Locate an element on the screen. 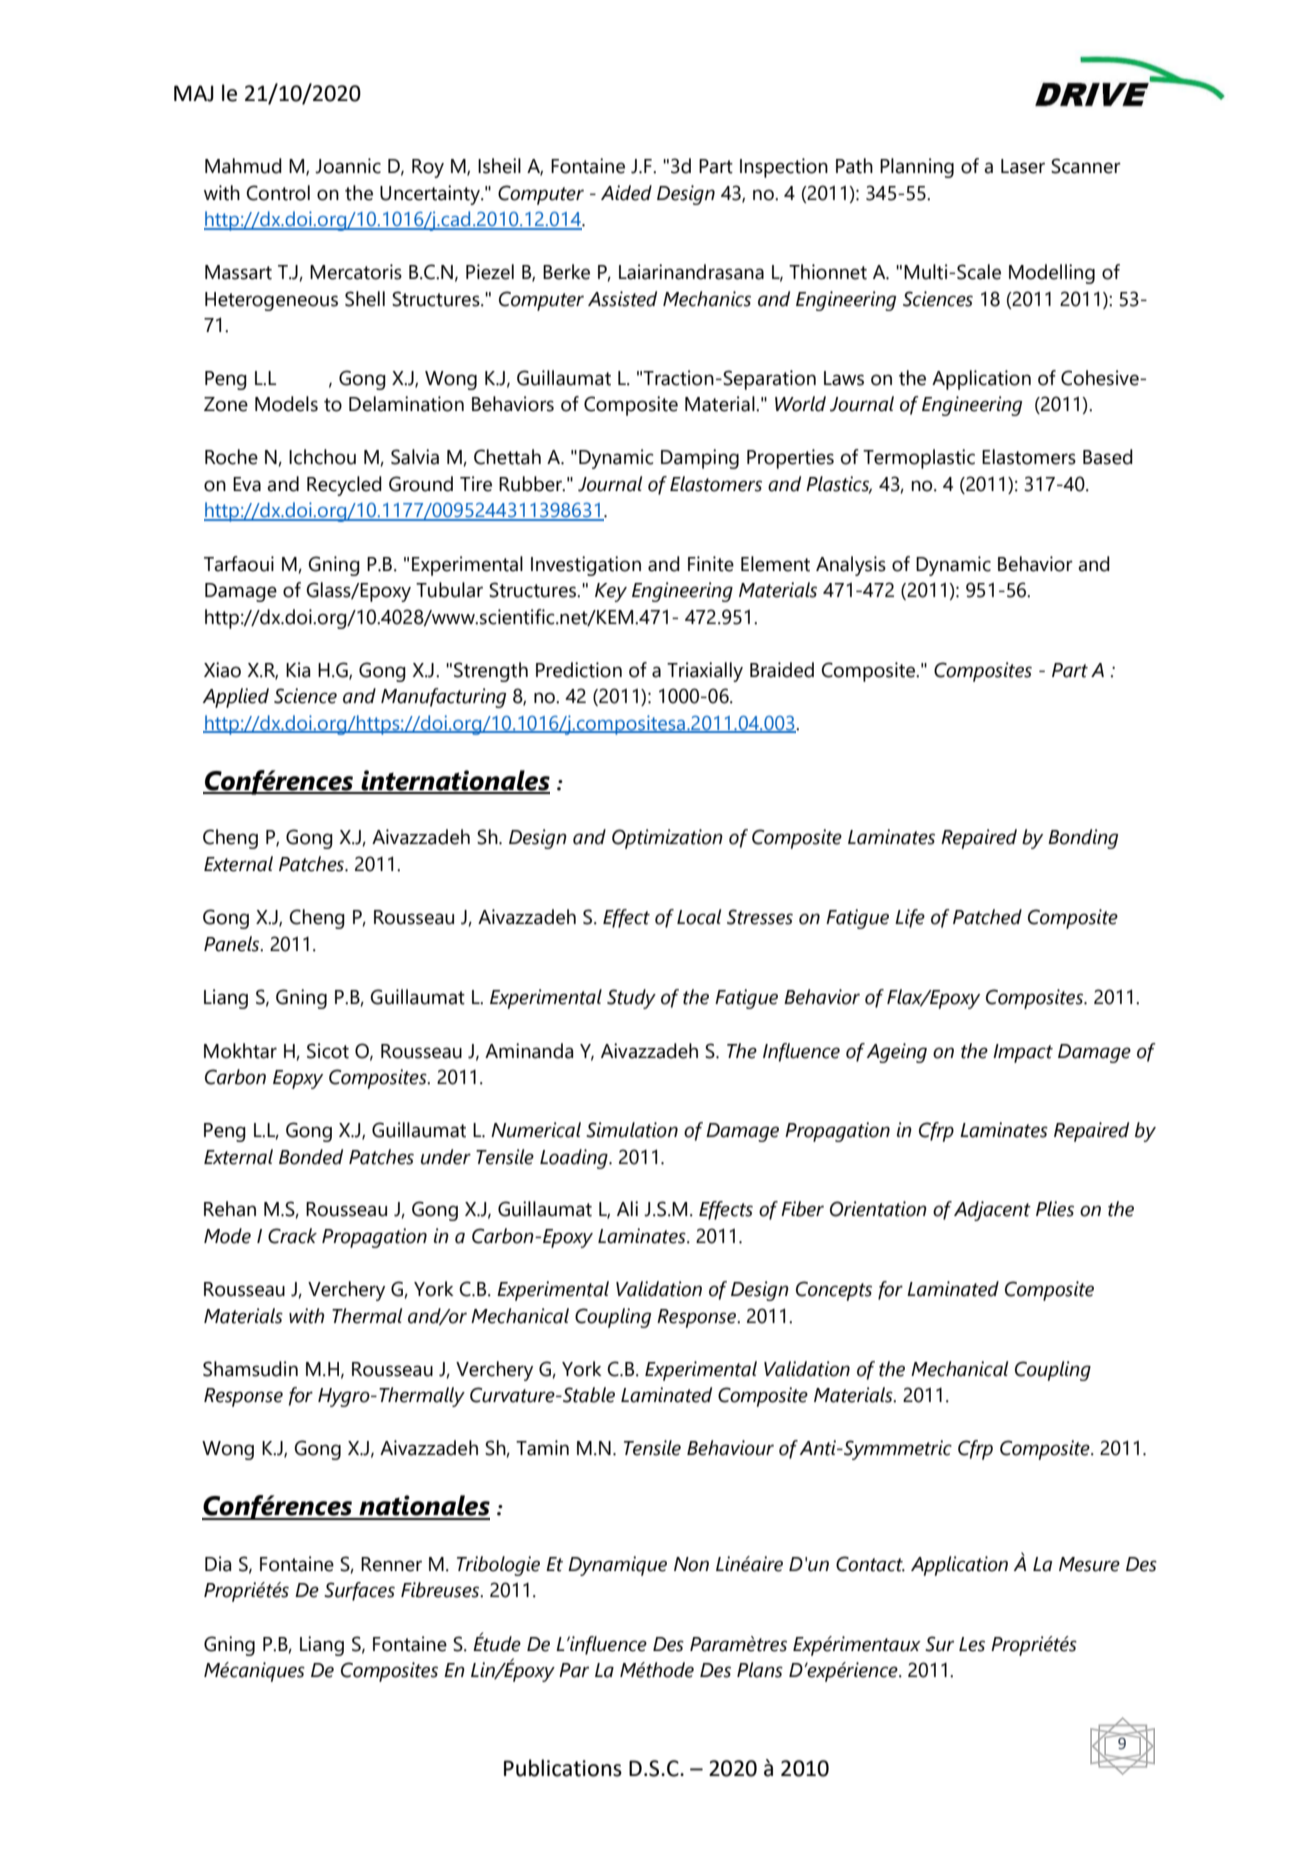  Mesure is located at coordinates (1089, 1564).
